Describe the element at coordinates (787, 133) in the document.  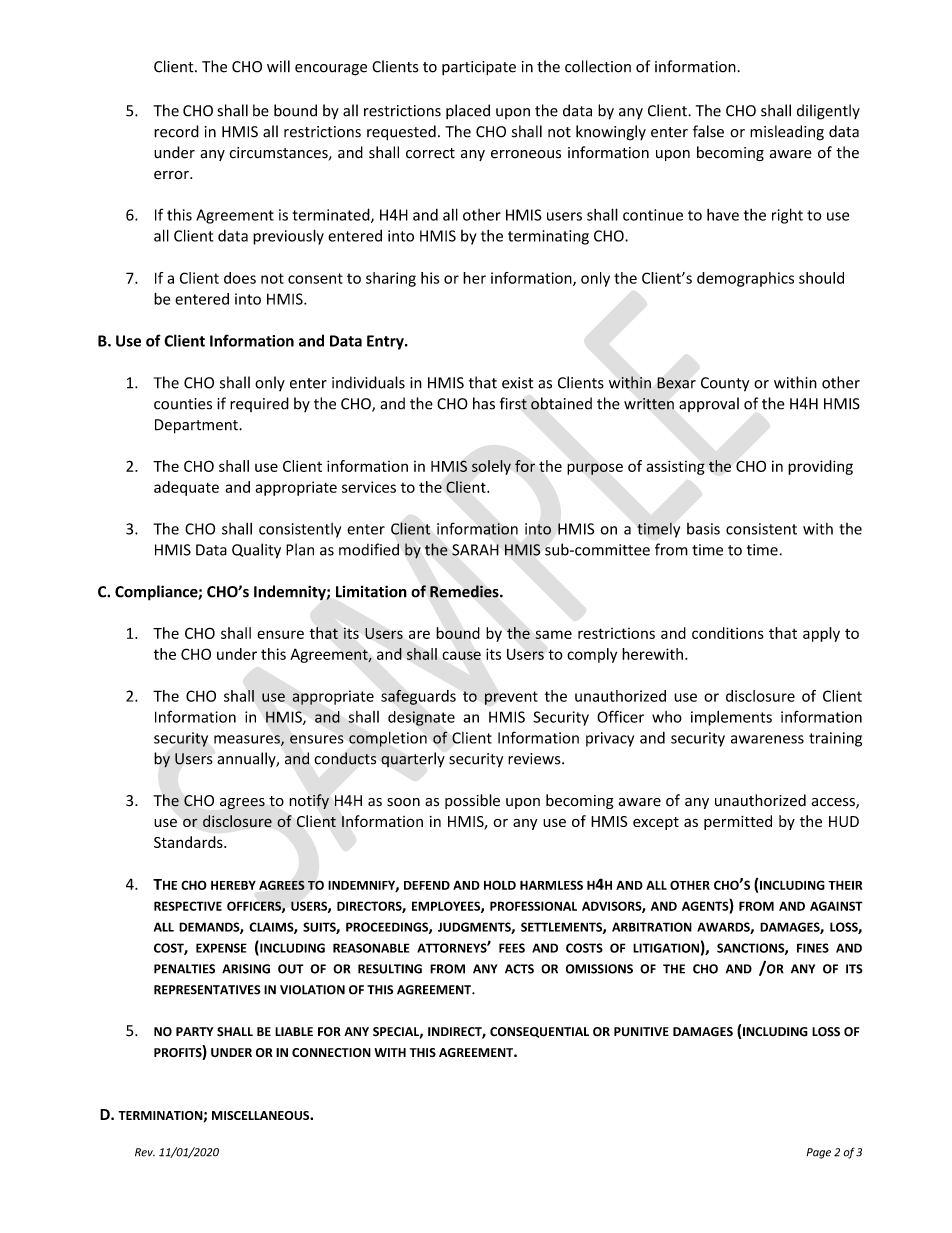
I see `misleading` at that location.
